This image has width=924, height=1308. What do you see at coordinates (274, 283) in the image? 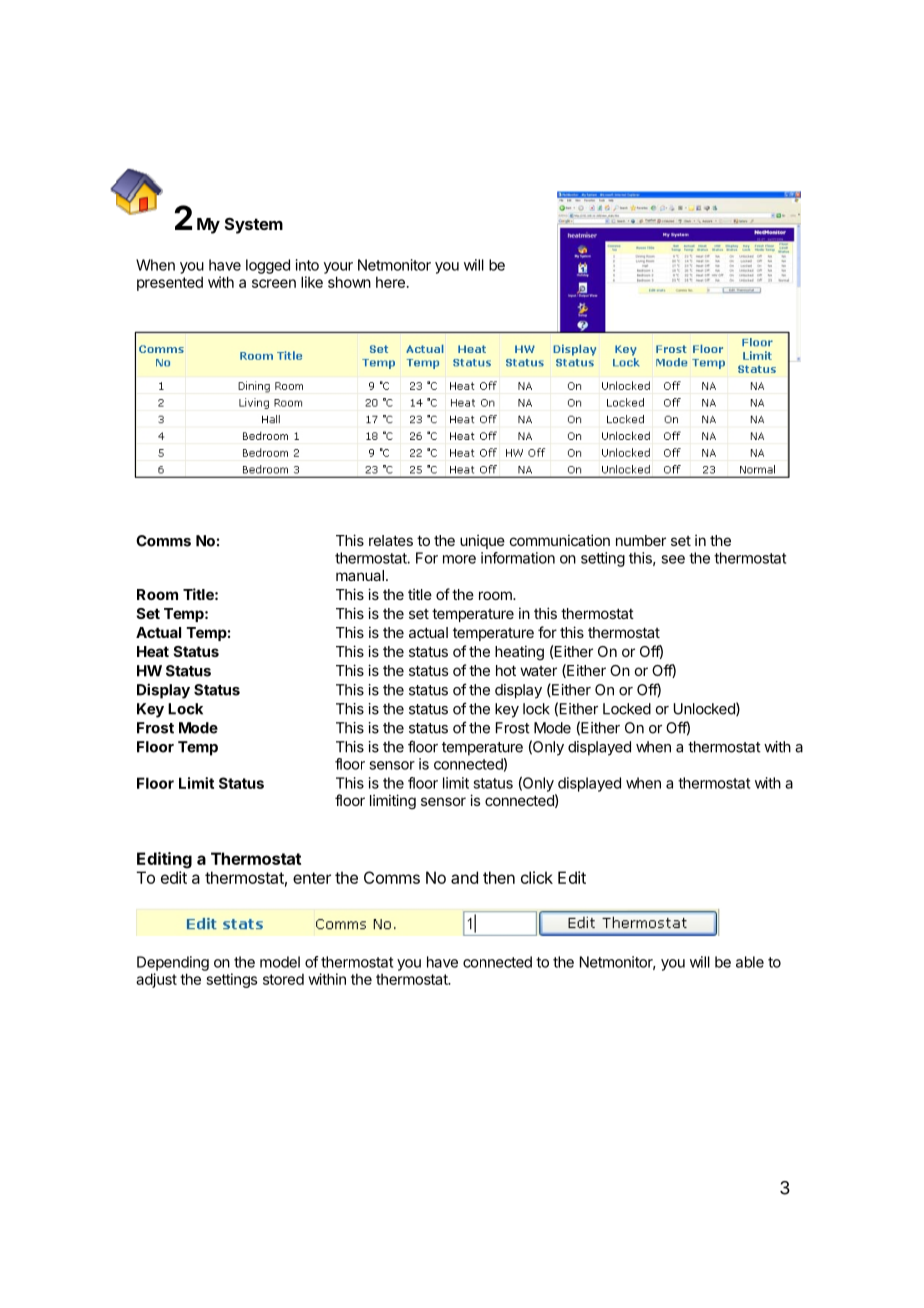
I see `screen` at bounding box center [274, 283].
